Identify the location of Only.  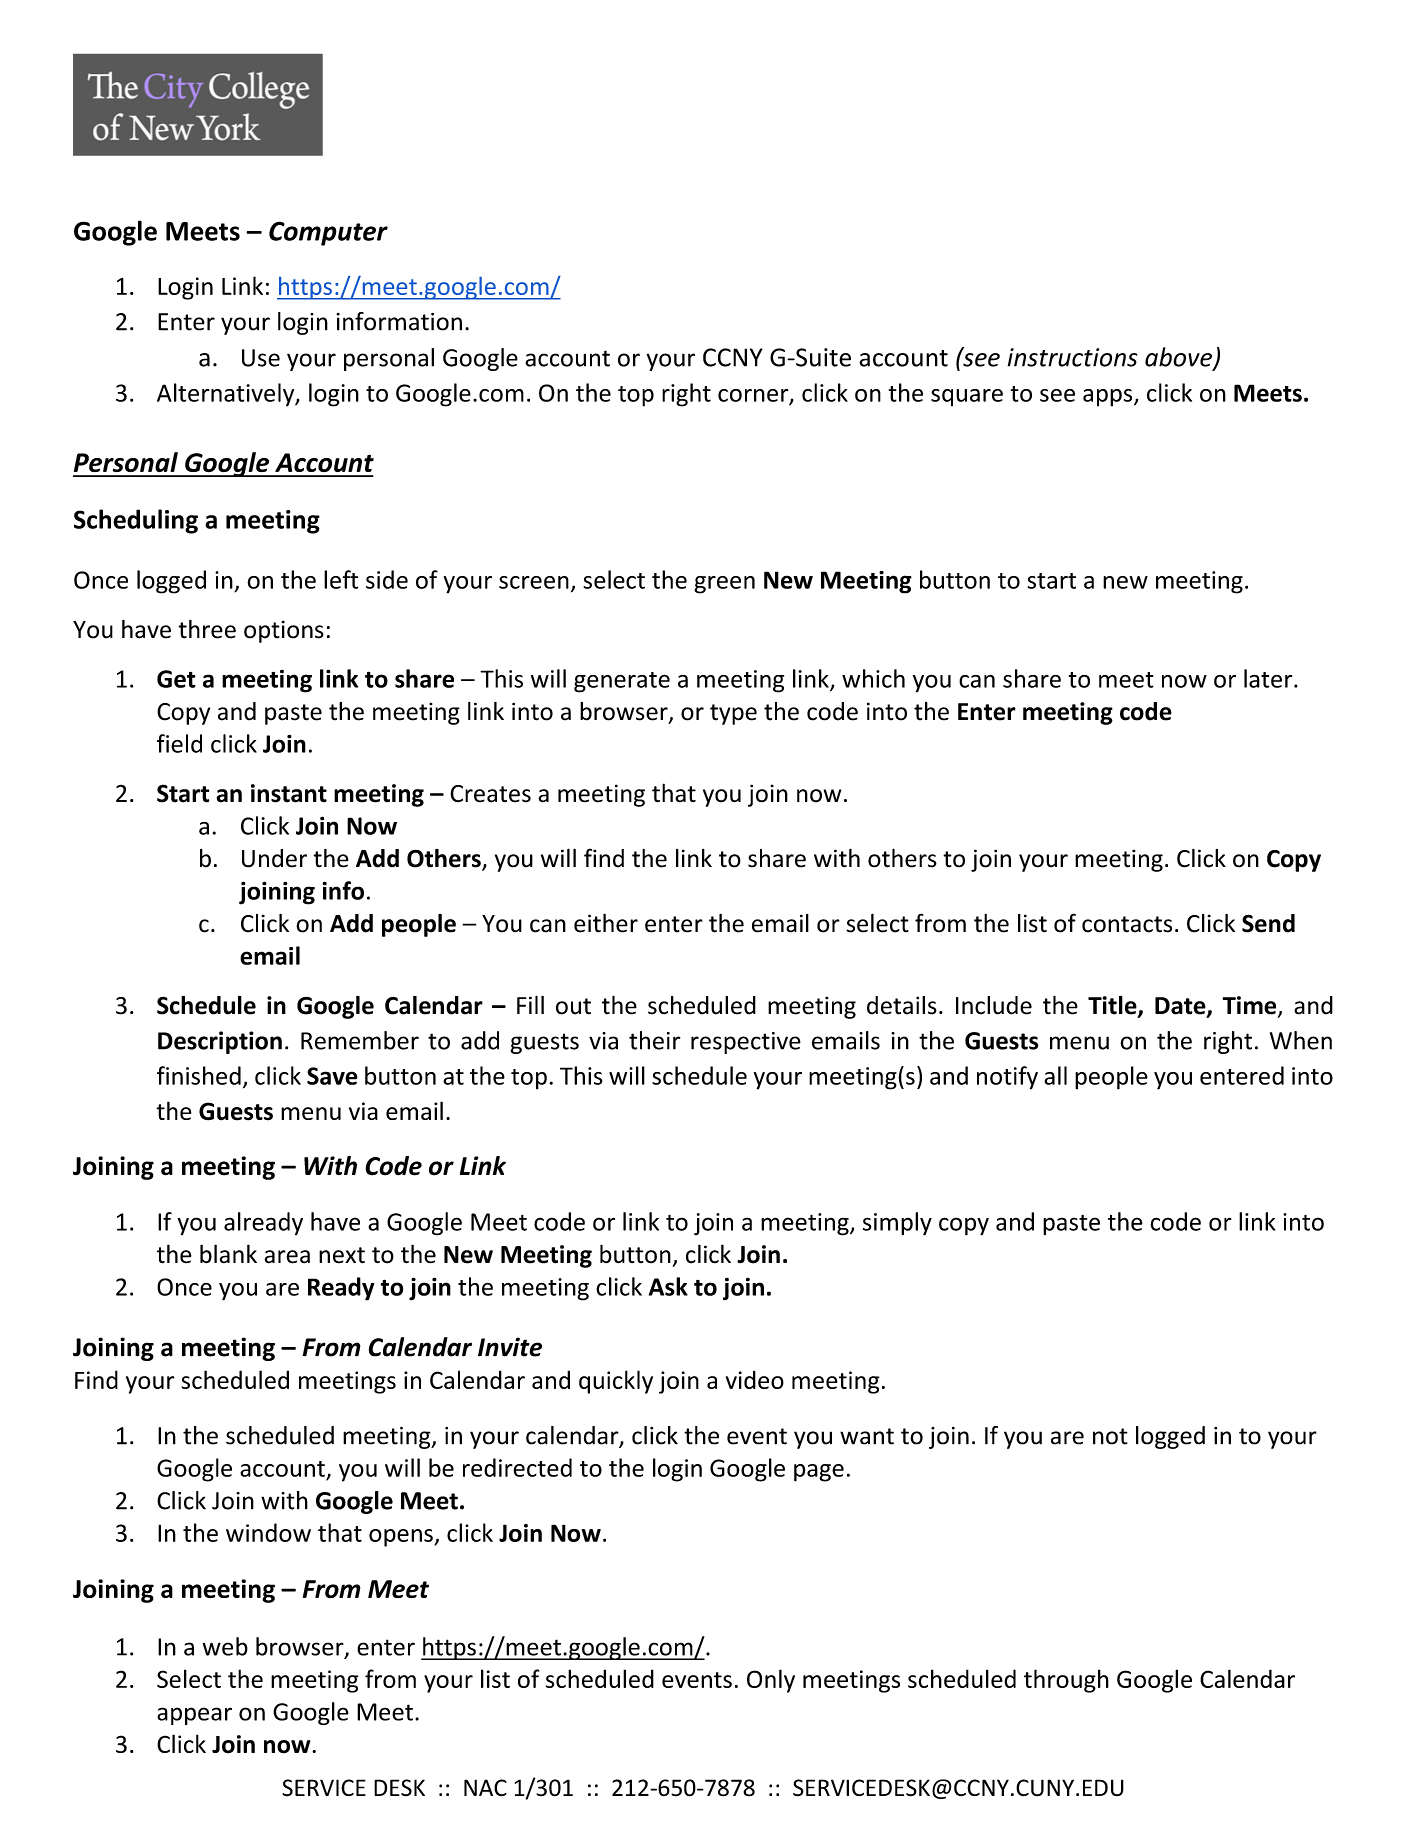
(771, 1681).
